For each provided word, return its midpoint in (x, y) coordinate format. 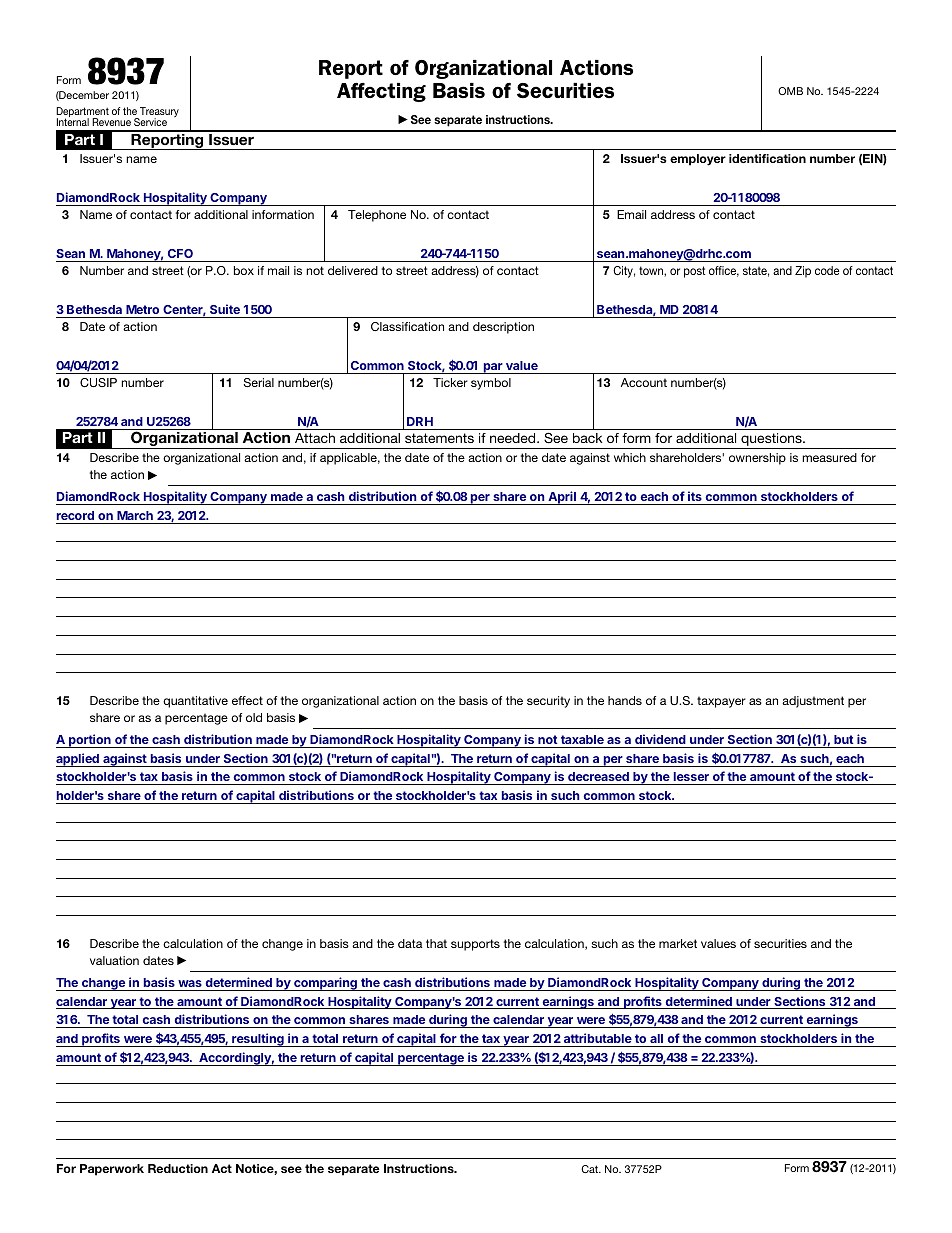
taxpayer (721, 702)
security (548, 702)
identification (767, 158)
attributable (598, 1038)
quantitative (195, 702)
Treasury (158, 113)
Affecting (381, 92)
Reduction (178, 1168)
